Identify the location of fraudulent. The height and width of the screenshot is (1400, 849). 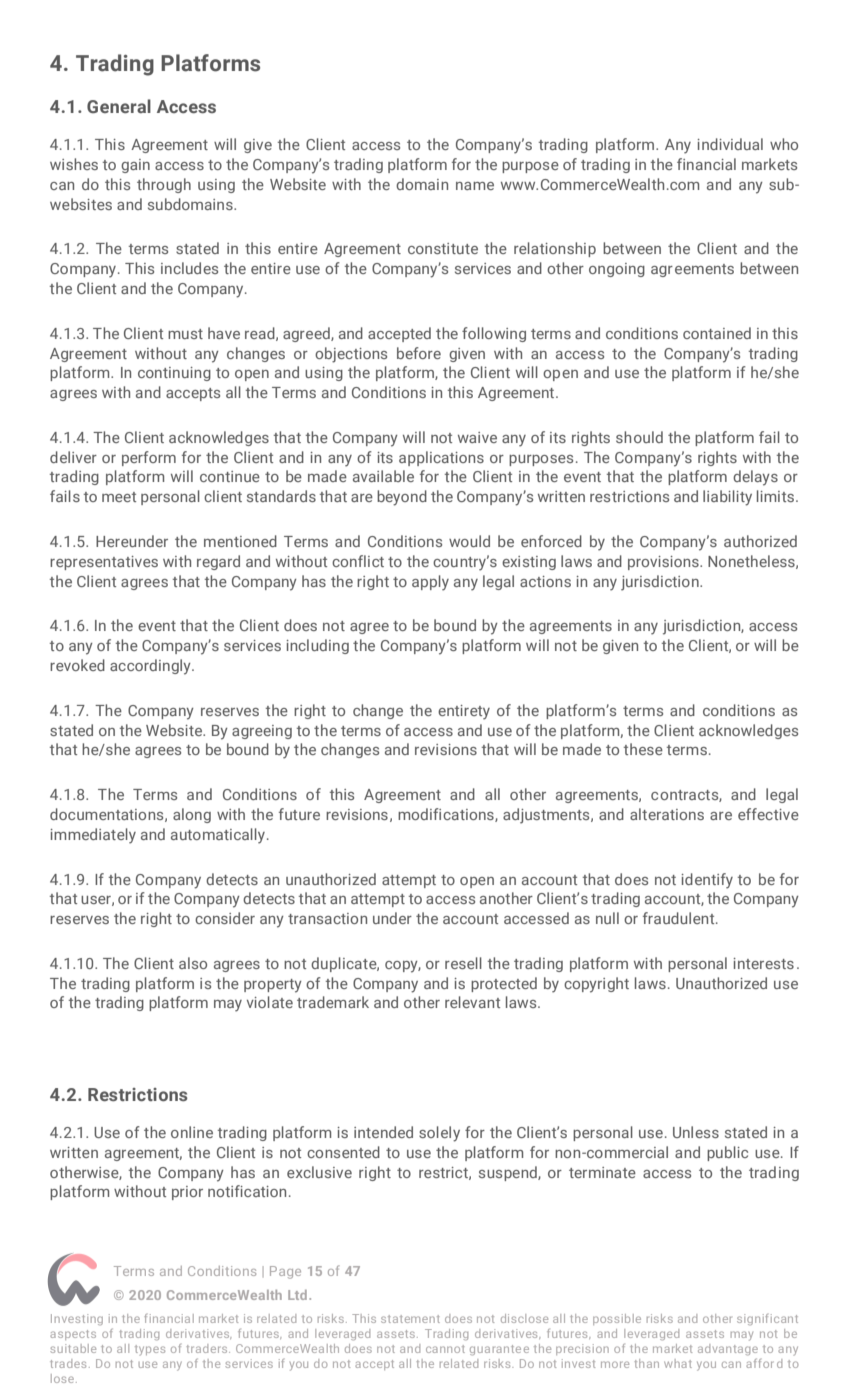
(680, 918).
